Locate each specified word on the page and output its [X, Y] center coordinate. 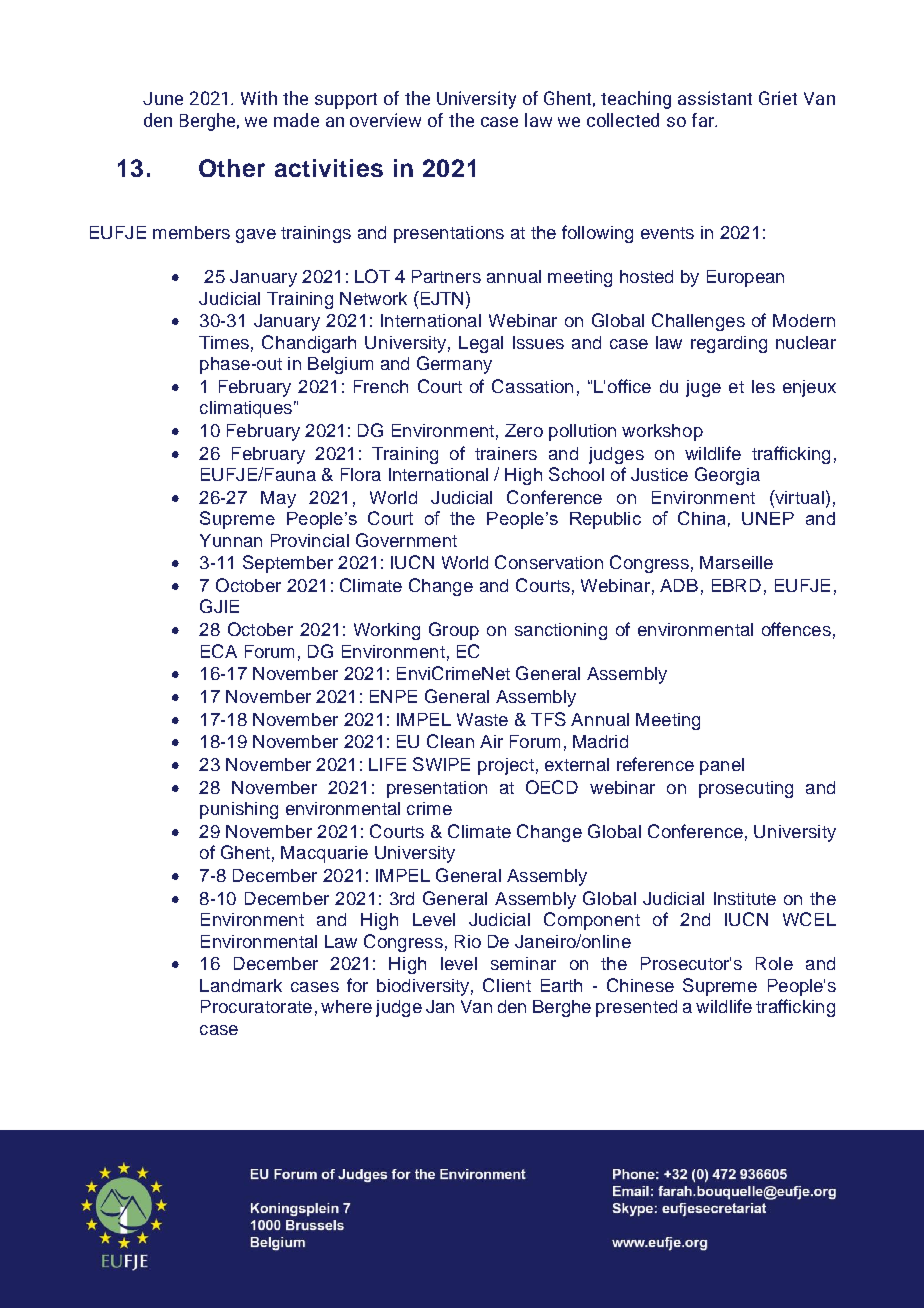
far [704, 120]
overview [385, 120]
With [259, 98]
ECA [219, 651]
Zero [524, 430]
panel [722, 766]
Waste [482, 719]
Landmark [241, 985]
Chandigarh [309, 344]
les [763, 386]
